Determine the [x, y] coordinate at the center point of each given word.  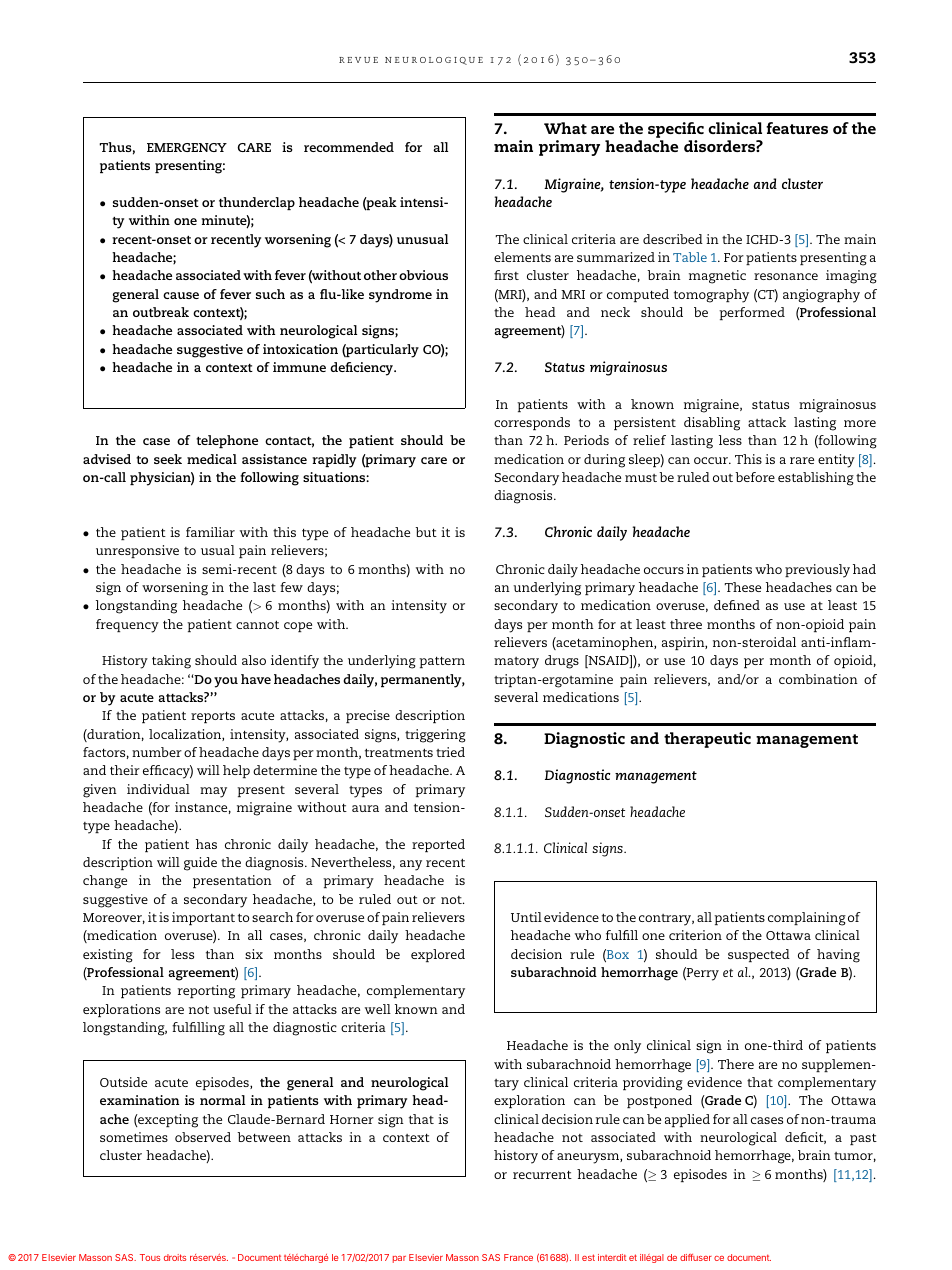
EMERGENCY [187, 147]
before [755, 477]
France [518, 1257]
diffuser [696, 1257]
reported [438, 845]
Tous [150, 1257]
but [426, 532]
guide [200, 864]
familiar [210, 532]
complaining [807, 919]
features [797, 128]
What [565, 128]
